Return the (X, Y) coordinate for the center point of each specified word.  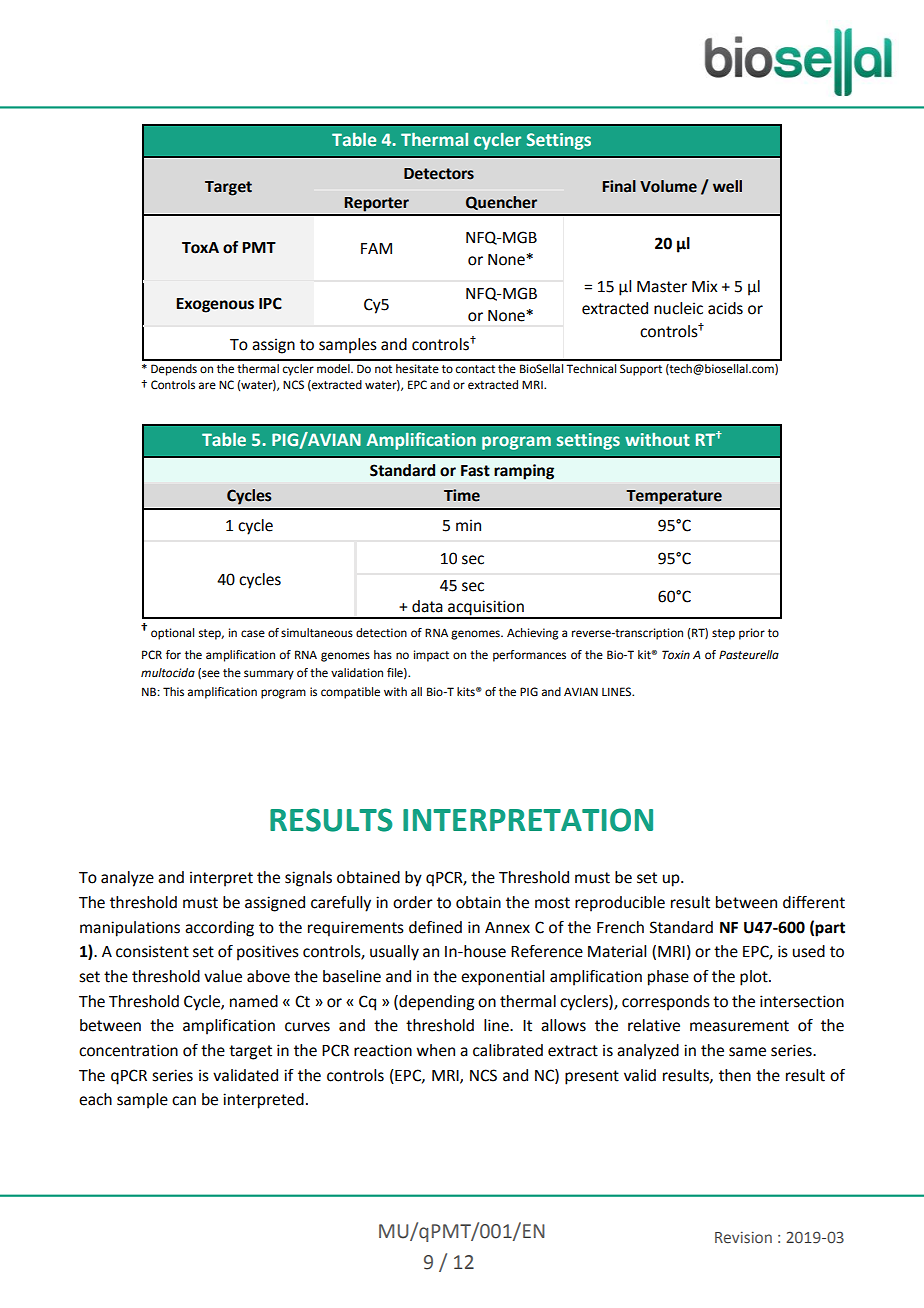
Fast (475, 471)
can (184, 1101)
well (727, 186)
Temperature (674, 497)
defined (435, 927)
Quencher (501, 203)
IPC (270, 303)
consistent (152, 951)
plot (755, 978)
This (173, 691)
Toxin (676, 655)
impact (431, 656)
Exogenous (215, 305)
